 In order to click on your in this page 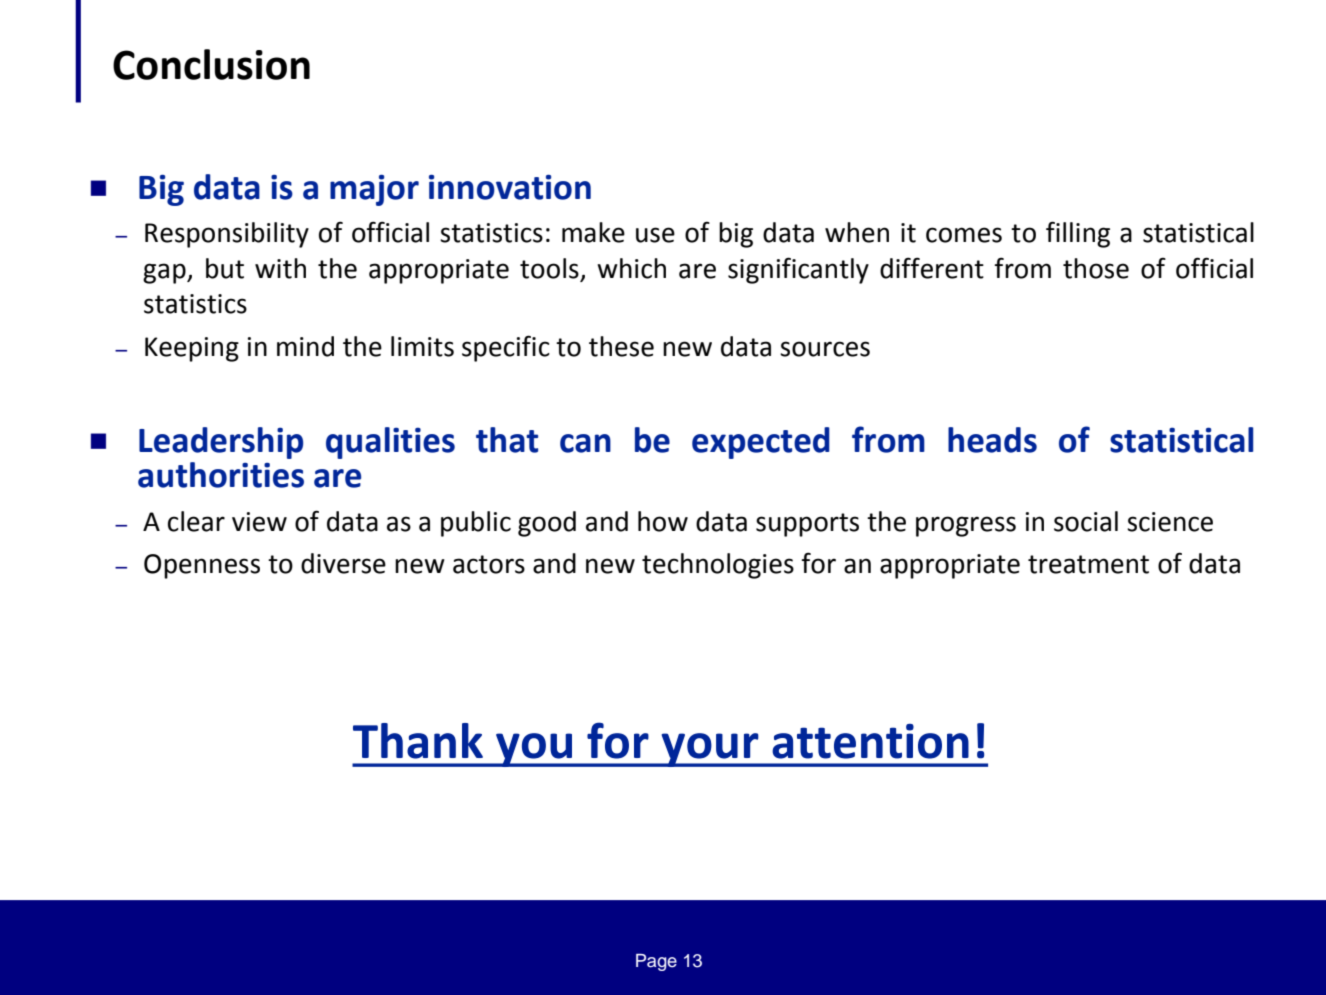, I will do `click(710, 750)`.
